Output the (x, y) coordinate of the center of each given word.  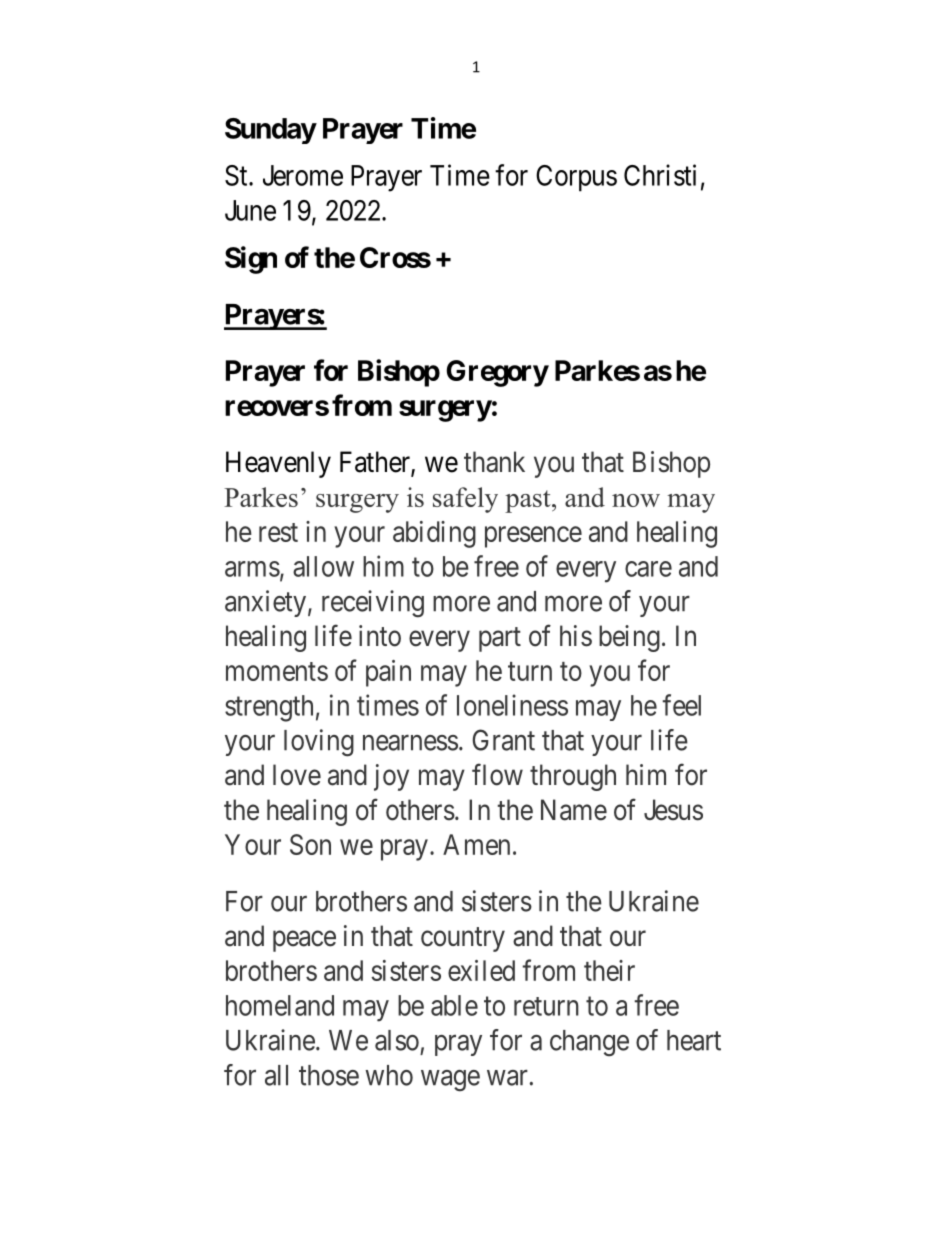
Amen (476, 844)
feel (681, 705)
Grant (503, 740)
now (636, 500)
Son (310, 844)
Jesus (673, 810)
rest (278, 532)
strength (269, 708)
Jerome (303, 175)
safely (465, 500)
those (329, 1075)
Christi (660, 175)
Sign (251, 260)
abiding (434, 534)
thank (494, 462)
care (648, 569)
